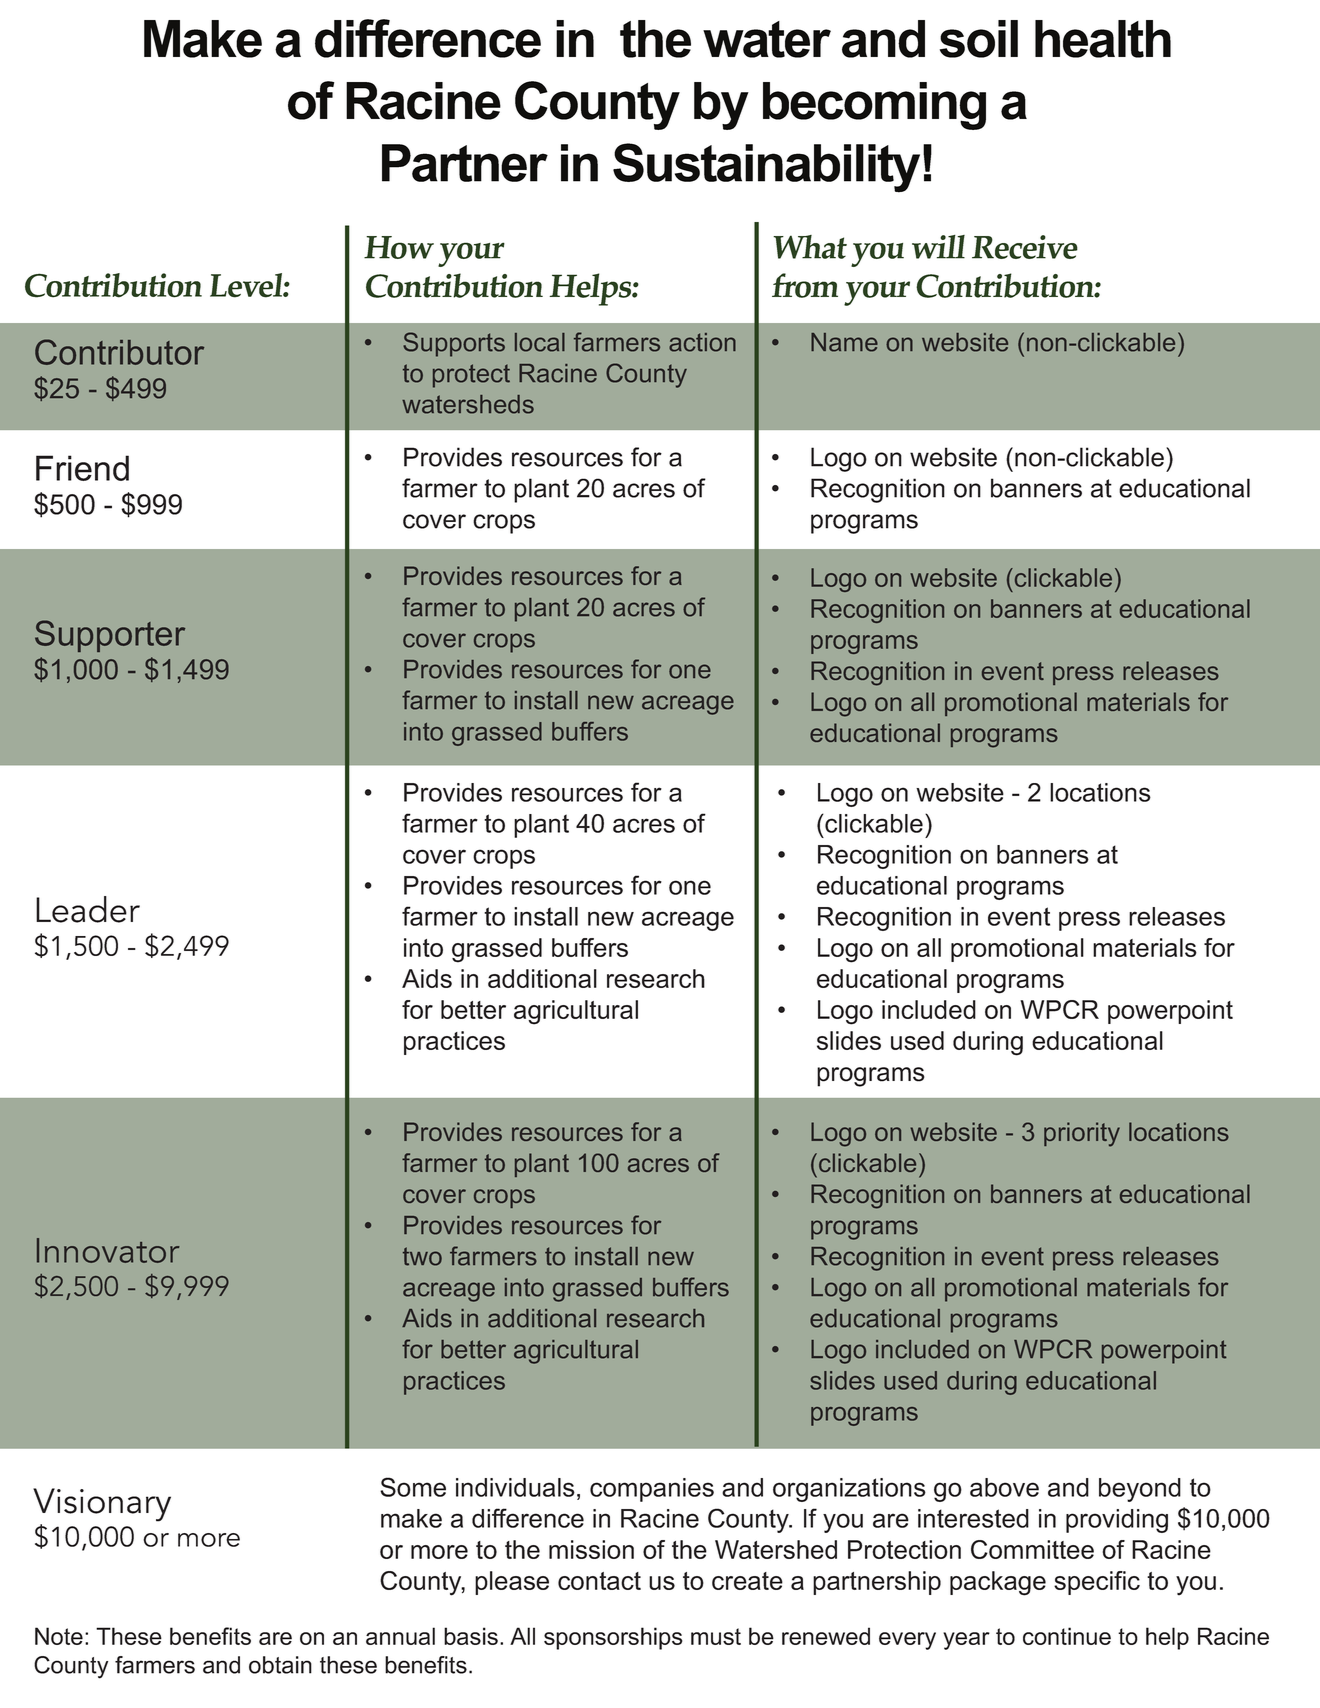 The image size is (1320, 1708). I want to click on Sustainability, so click(766, 168).
